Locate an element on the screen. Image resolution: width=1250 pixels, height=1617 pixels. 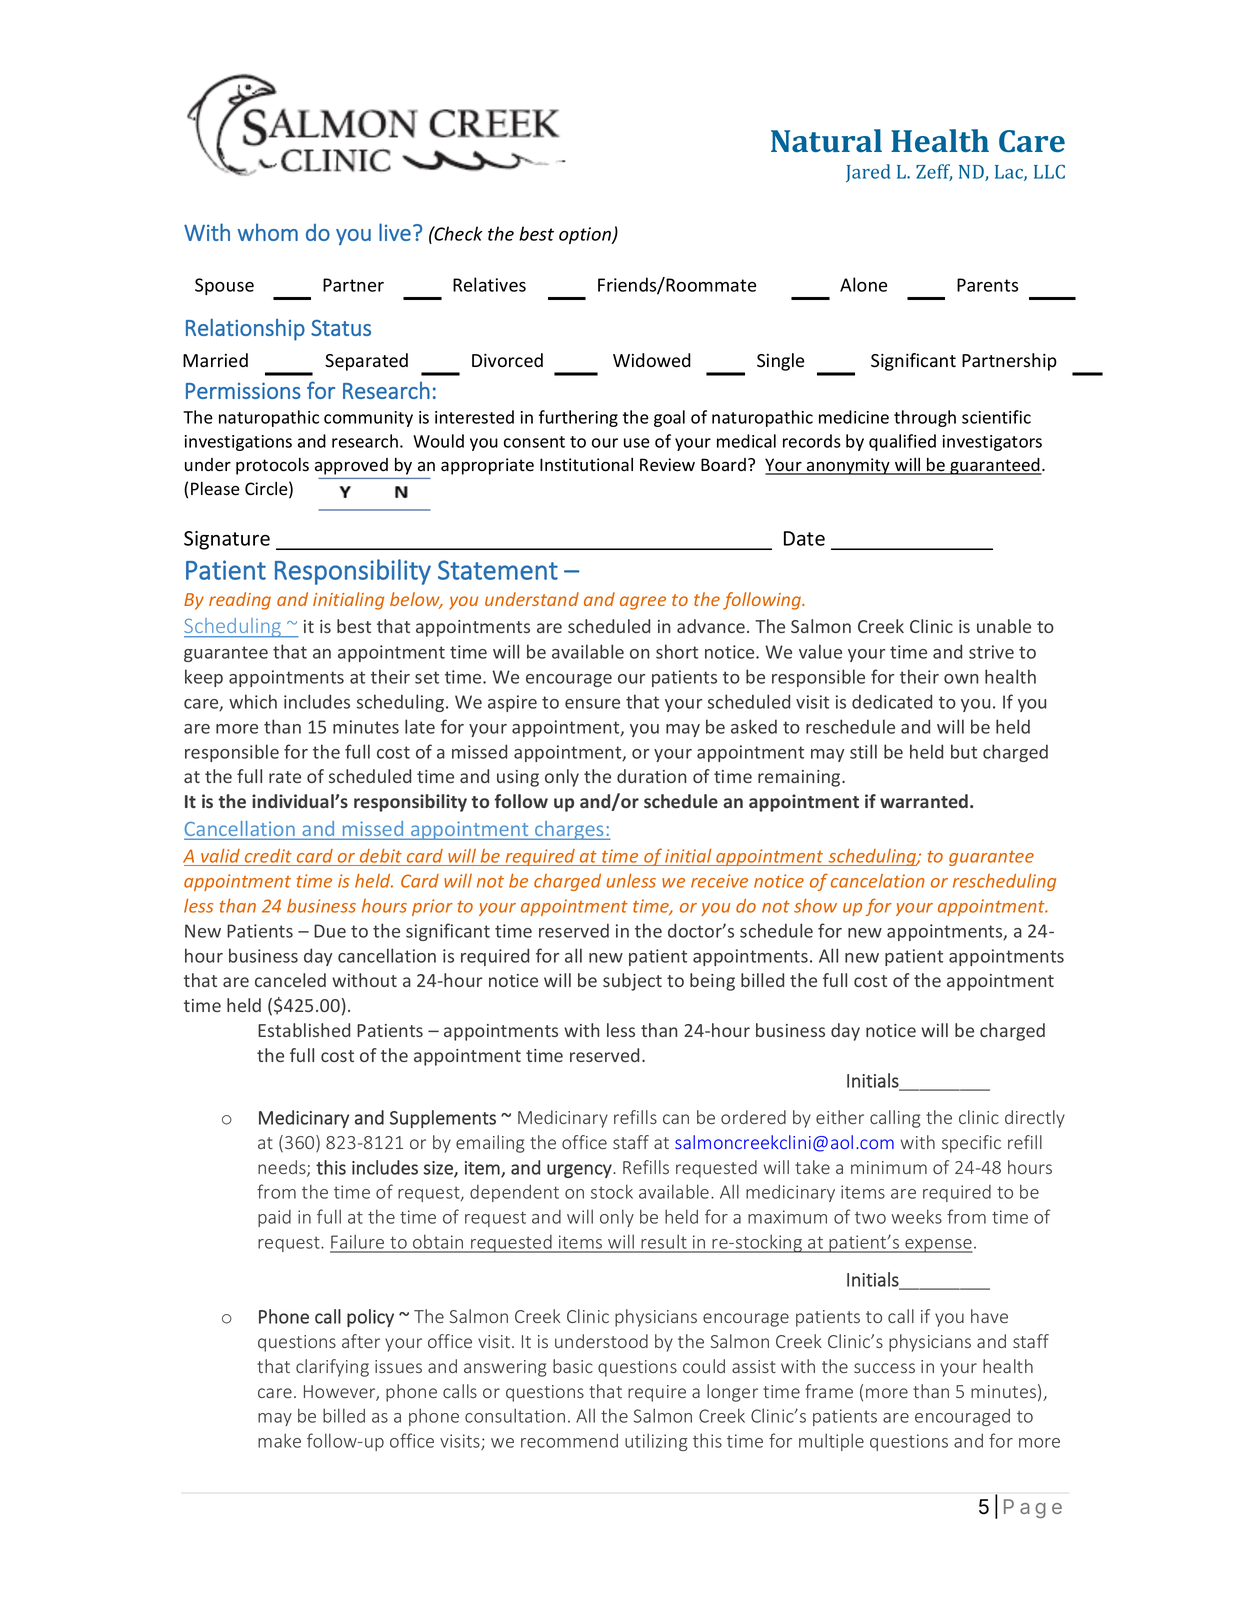
utilizing is located at coordinates (656, 1442).
